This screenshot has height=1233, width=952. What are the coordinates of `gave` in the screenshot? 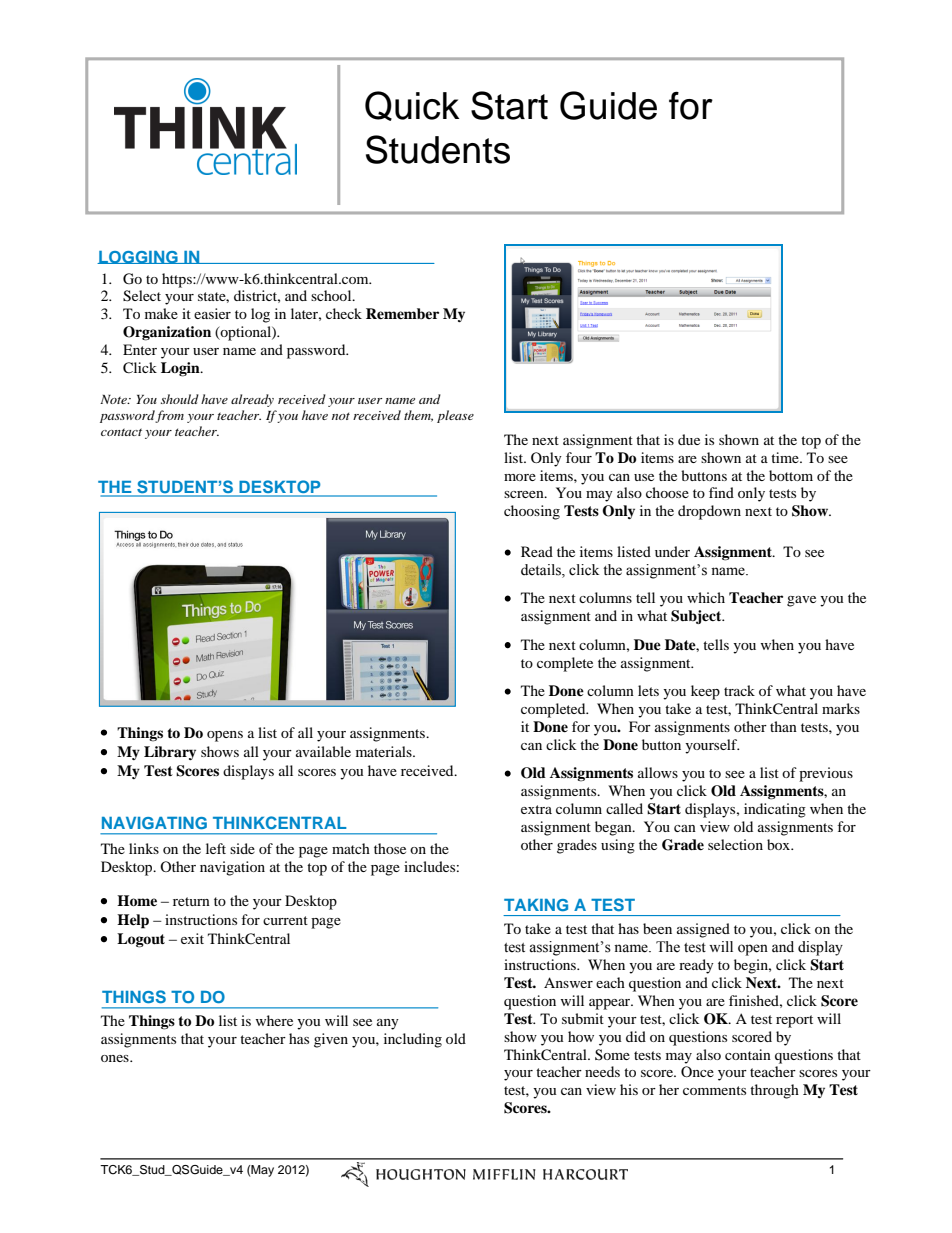 It's located at (801, 601).
